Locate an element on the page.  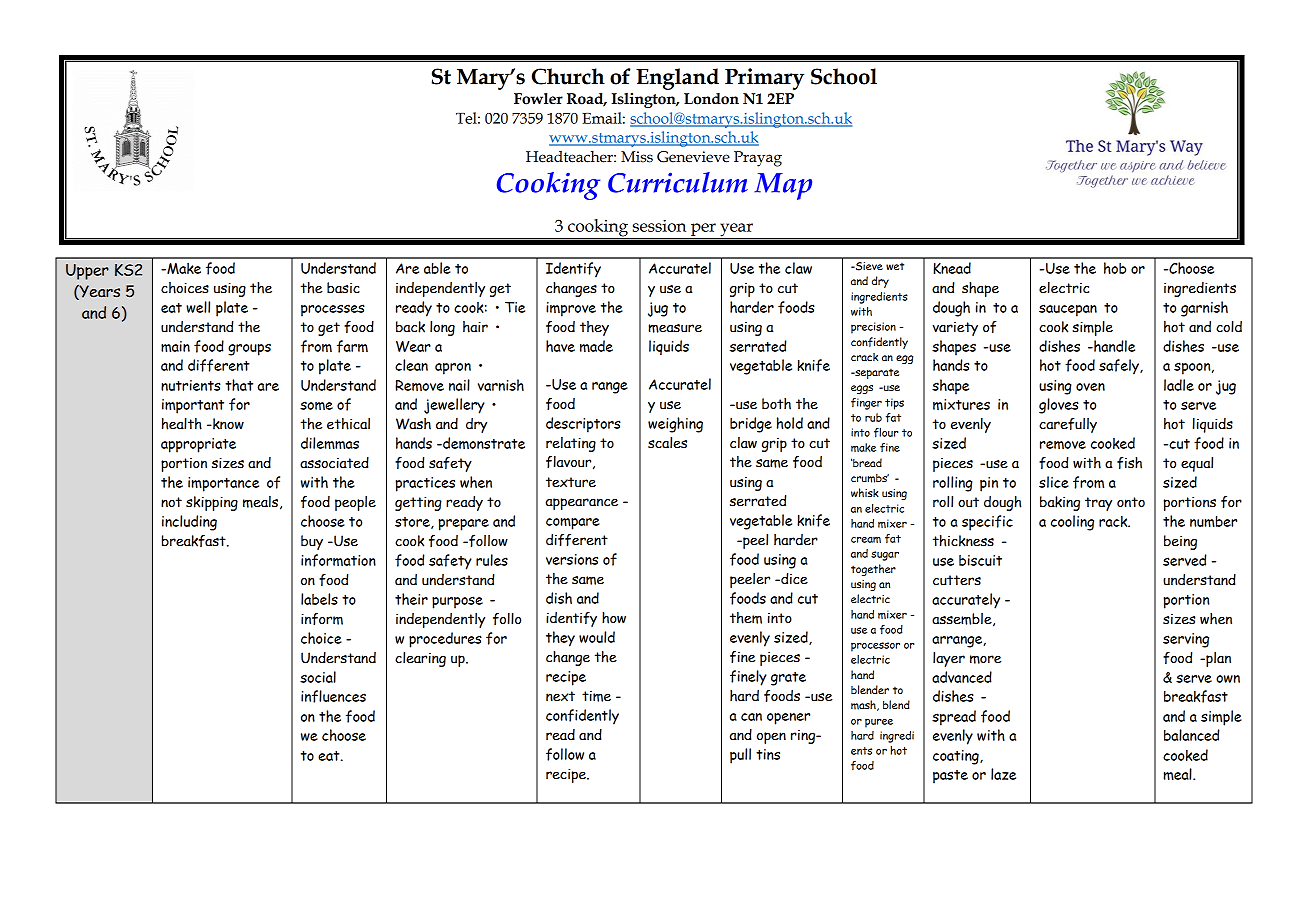
know is located at coordinates (227, 424).
